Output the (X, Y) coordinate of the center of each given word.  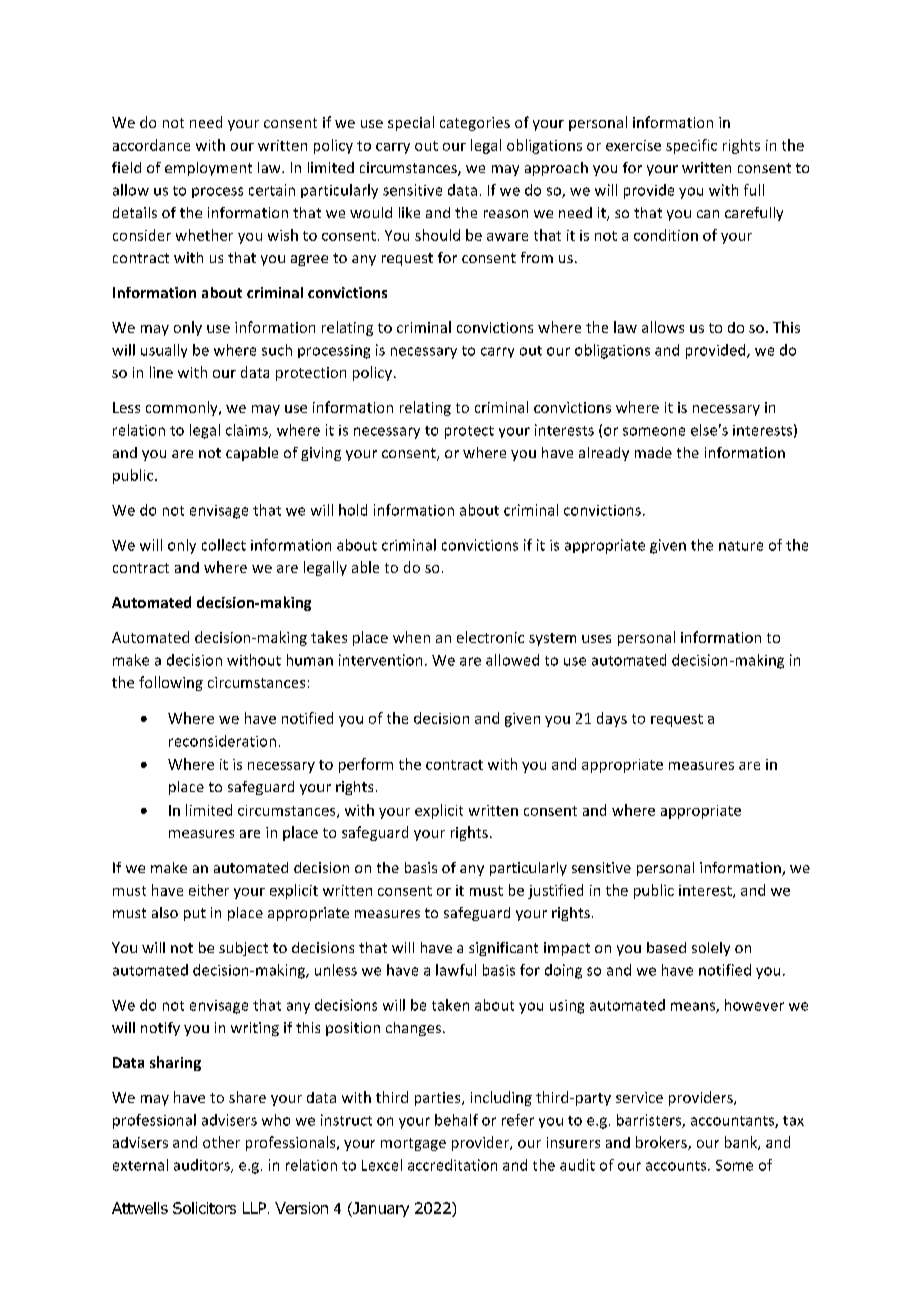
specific (691, 146)
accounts (677, 1166)
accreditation (452, 1165)
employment (208, 169)
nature (741, 546)
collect (224, 545)
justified (555, 891)
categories (475, 124)
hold (353, 510)
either (209, 890)
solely (711, 949)
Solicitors (204, 1208)
